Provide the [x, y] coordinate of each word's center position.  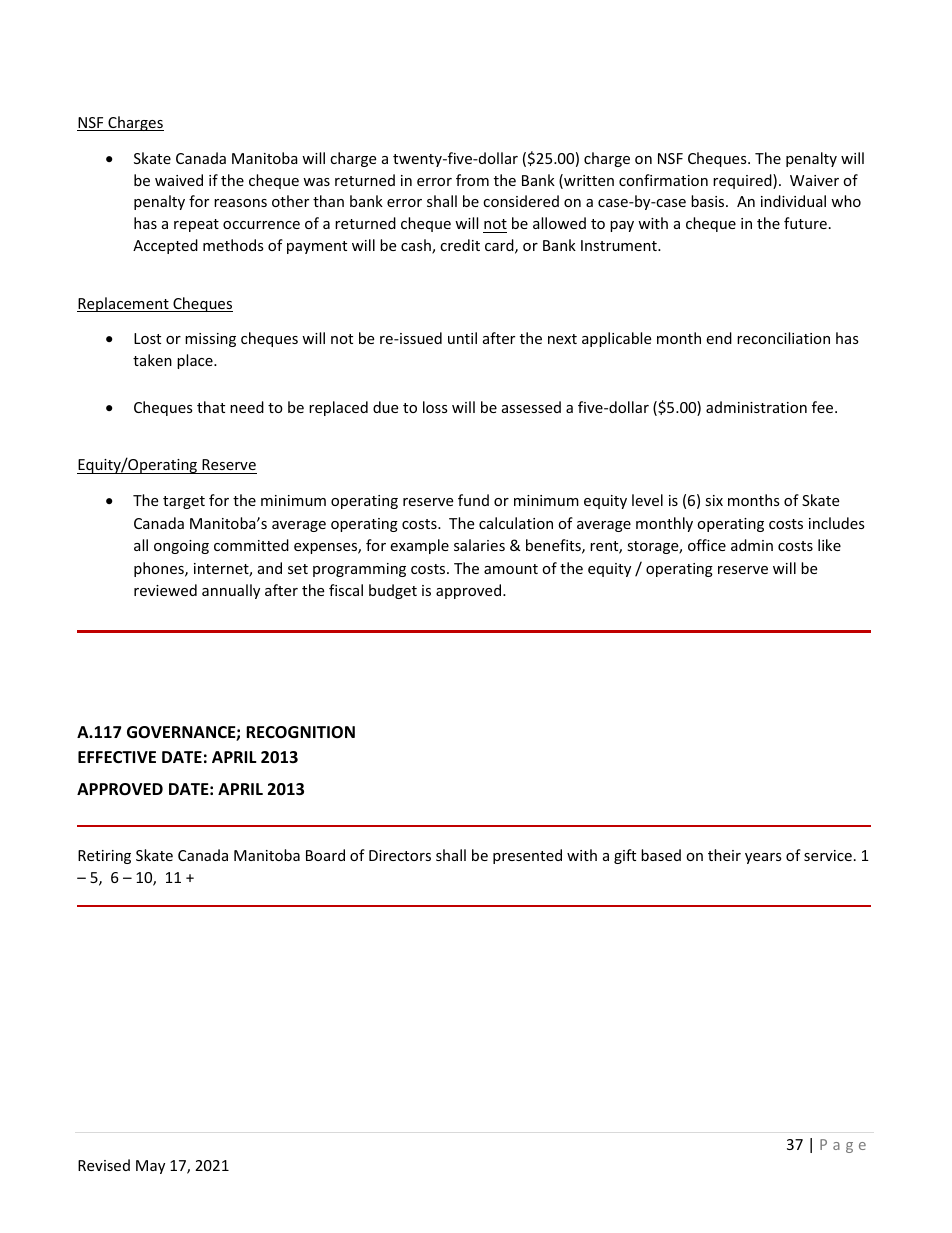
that [211, 407]
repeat [196, 225]
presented [527, 856]
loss [435, 407]
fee [824, 407]
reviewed [165, 590]
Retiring [104, 857]
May [150, 1167]
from [472, 180]
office [707, 545]
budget [393, 591]
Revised [104, 1165]
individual [793, 201]
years [763, 858]
